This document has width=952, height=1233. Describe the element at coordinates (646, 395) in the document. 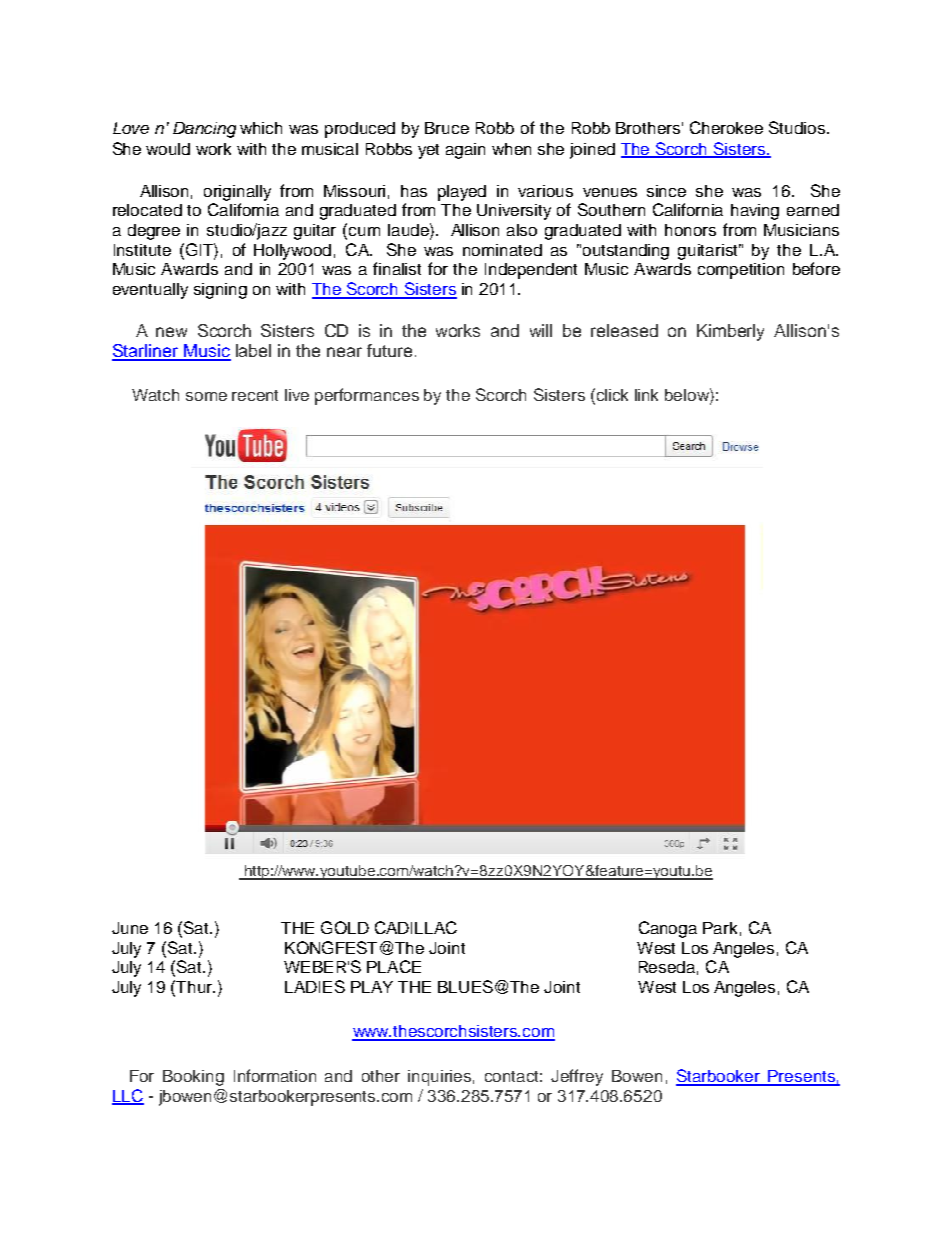

I see `link` at that location.
